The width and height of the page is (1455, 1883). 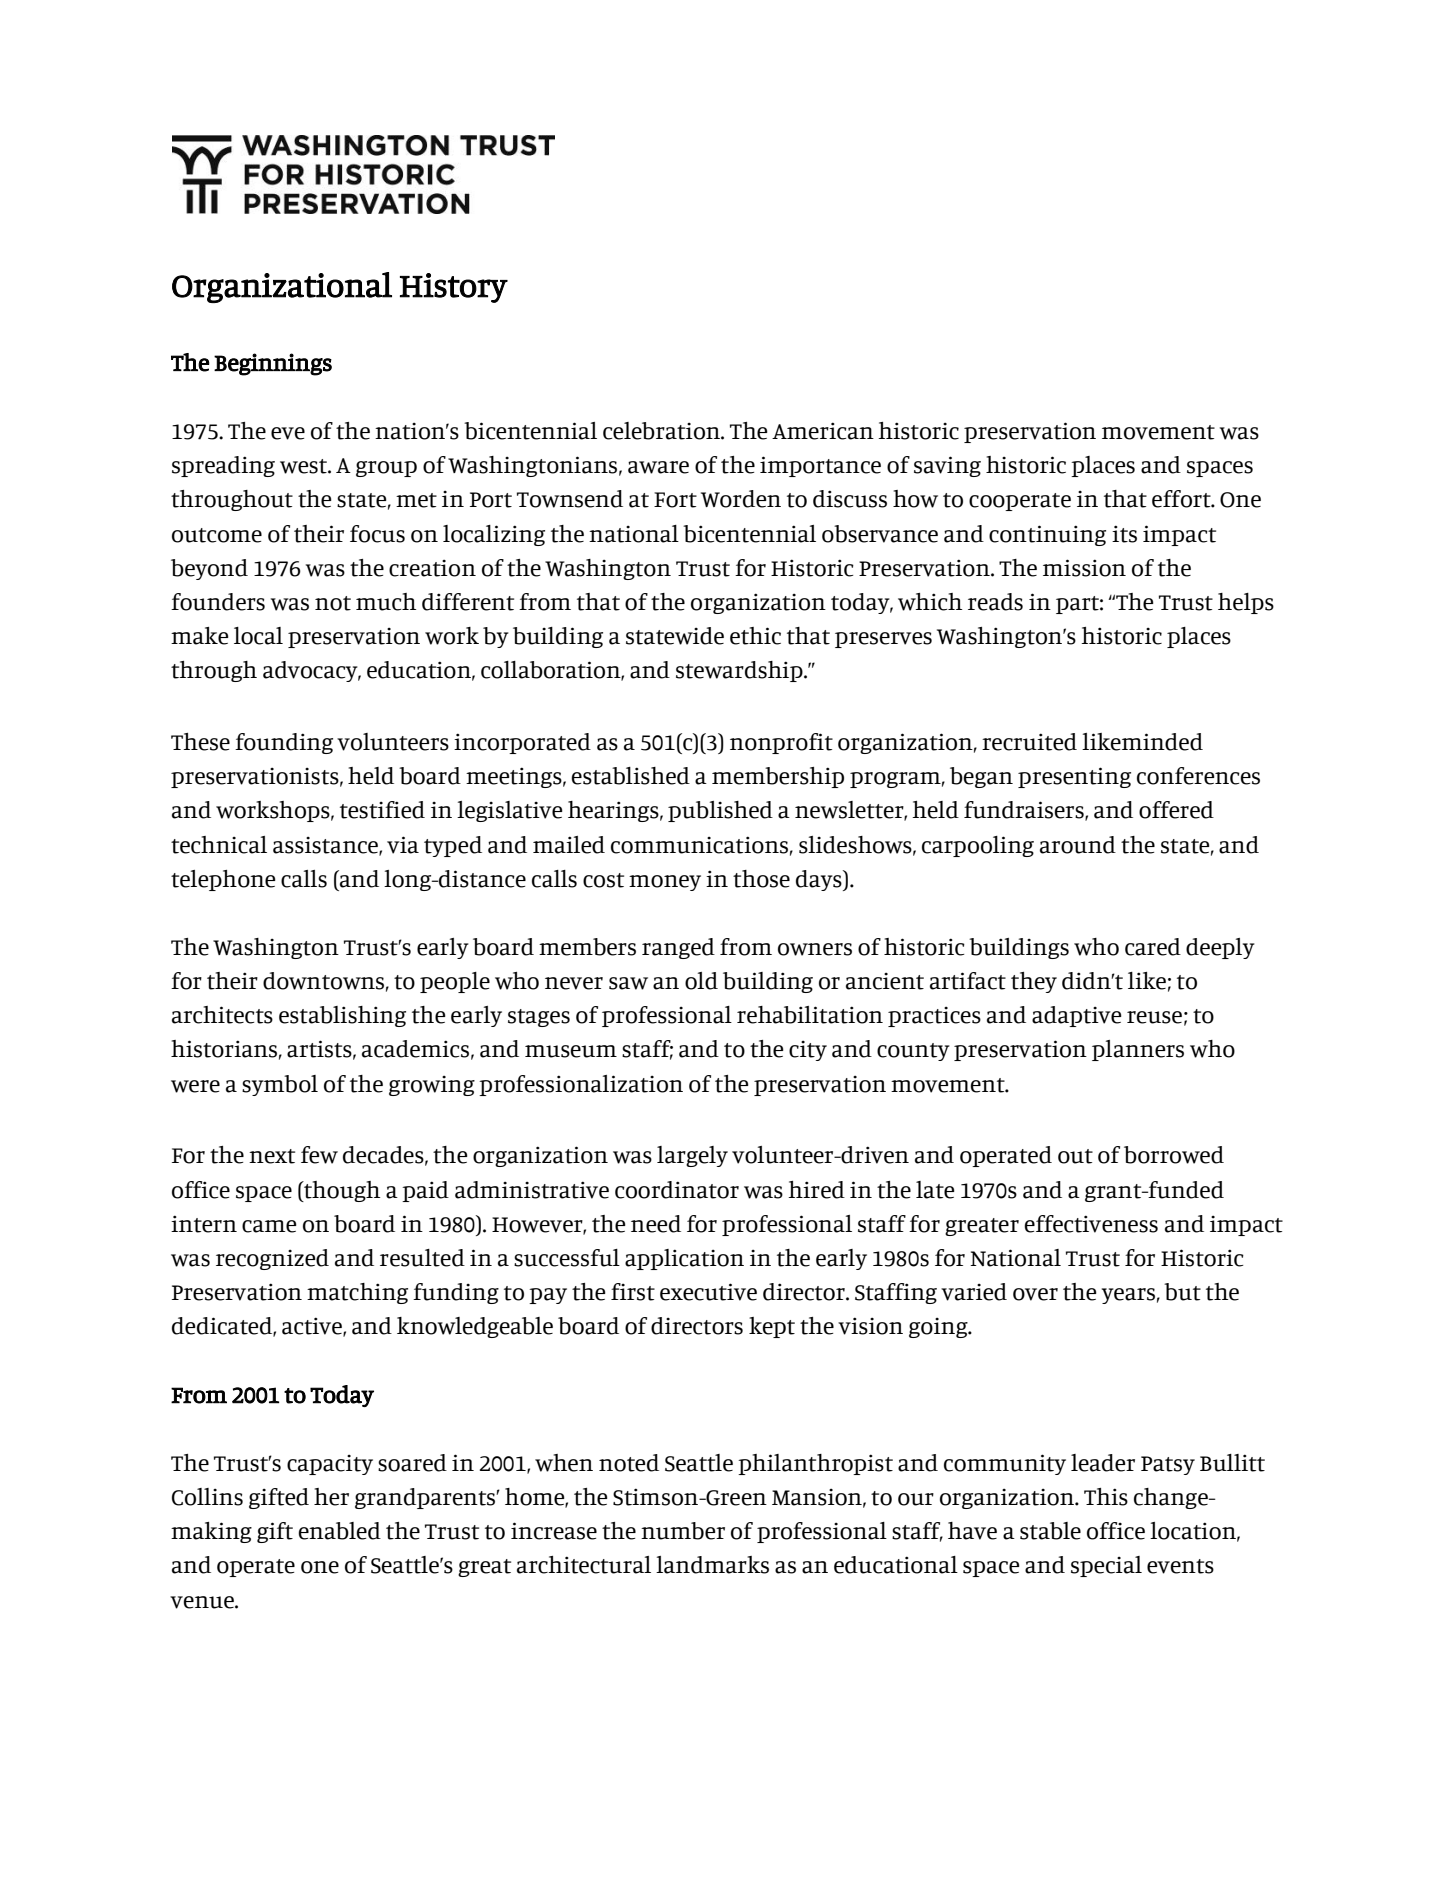 What do you see at coordinates (684, 1259) in the page?
I see `application` at bounding box center [684, 1259].
